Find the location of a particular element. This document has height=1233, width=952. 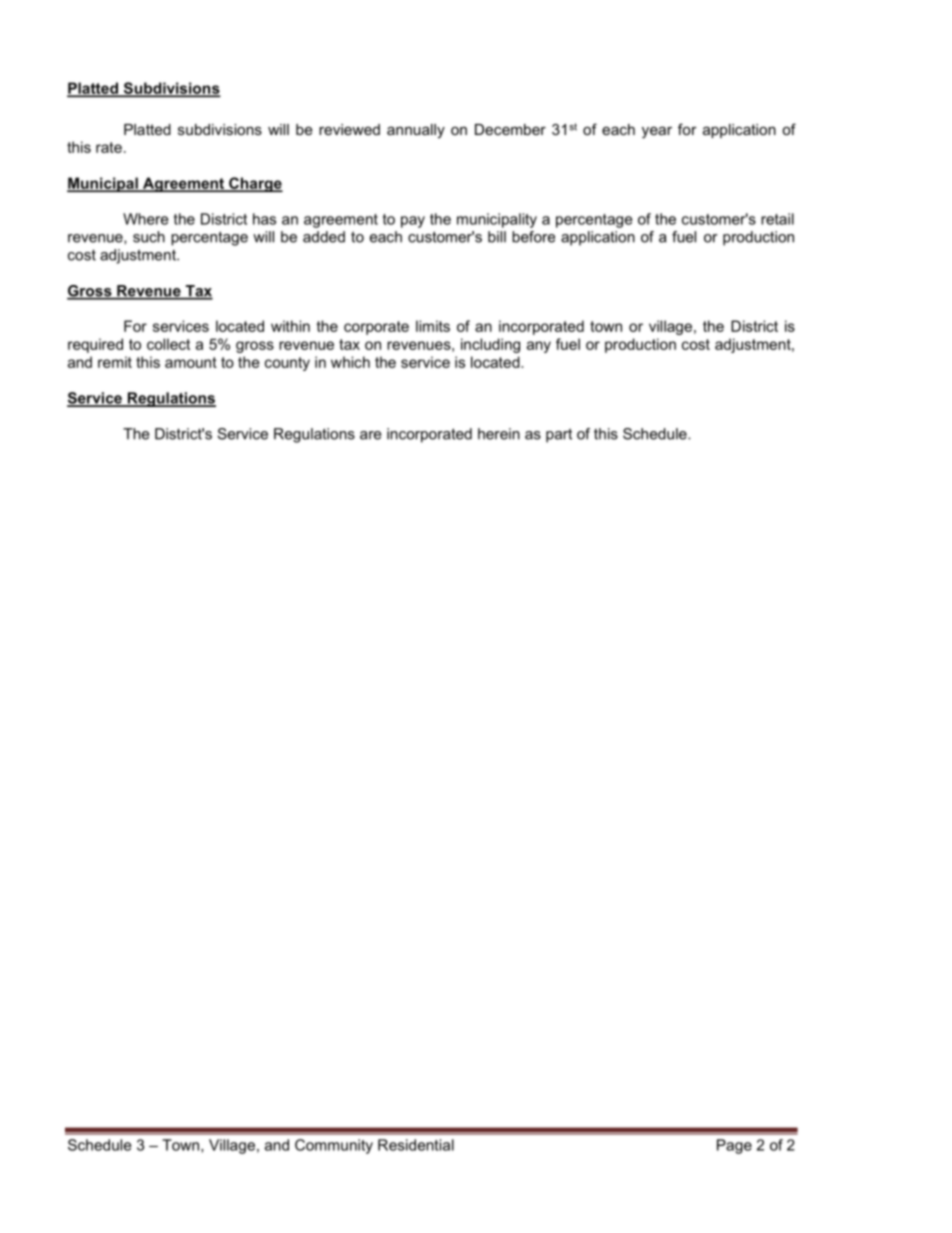

collect is located at coordinates (168, 344).
